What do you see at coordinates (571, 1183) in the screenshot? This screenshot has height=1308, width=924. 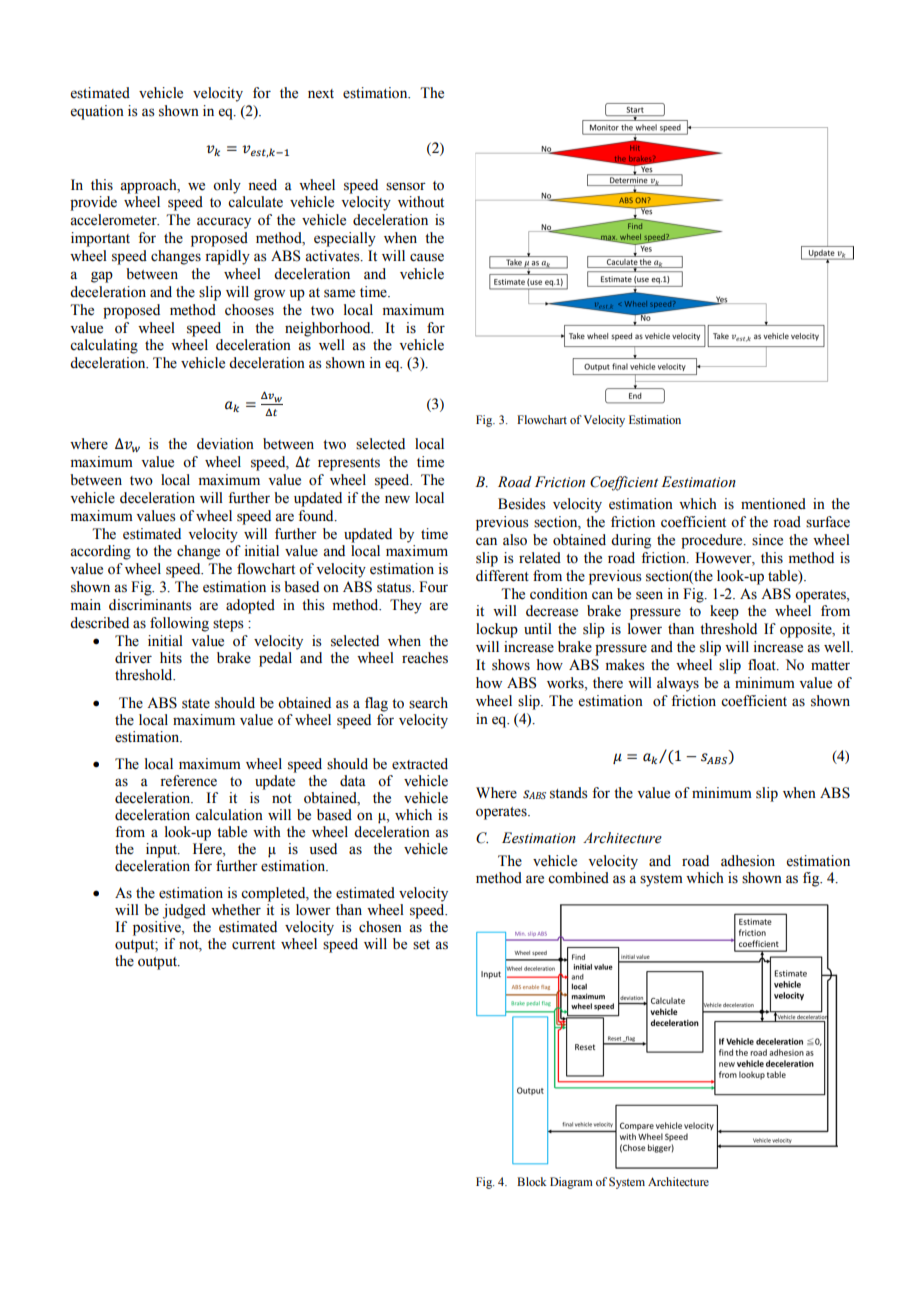 I see `Diagram` at bounding box center [571, 1183].
